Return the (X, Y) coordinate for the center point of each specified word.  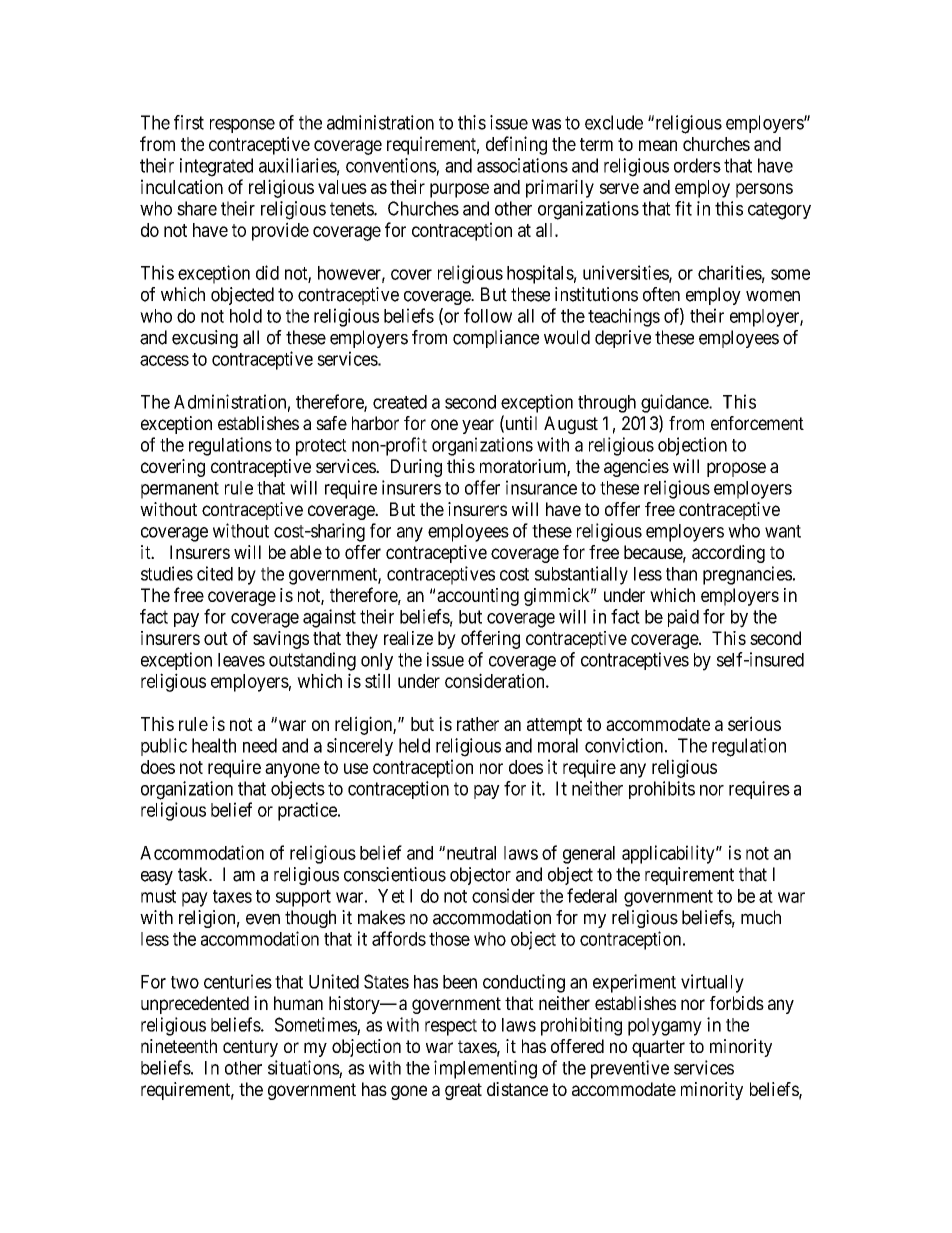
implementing (485, 1069)
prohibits (662, 790)
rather (478, 724)
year (478, 426)
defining (516, 145)
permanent (180, 490)
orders (697, 165)
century (250, 1048)
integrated (216, 167)
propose (736, 469)
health (214, 745)
